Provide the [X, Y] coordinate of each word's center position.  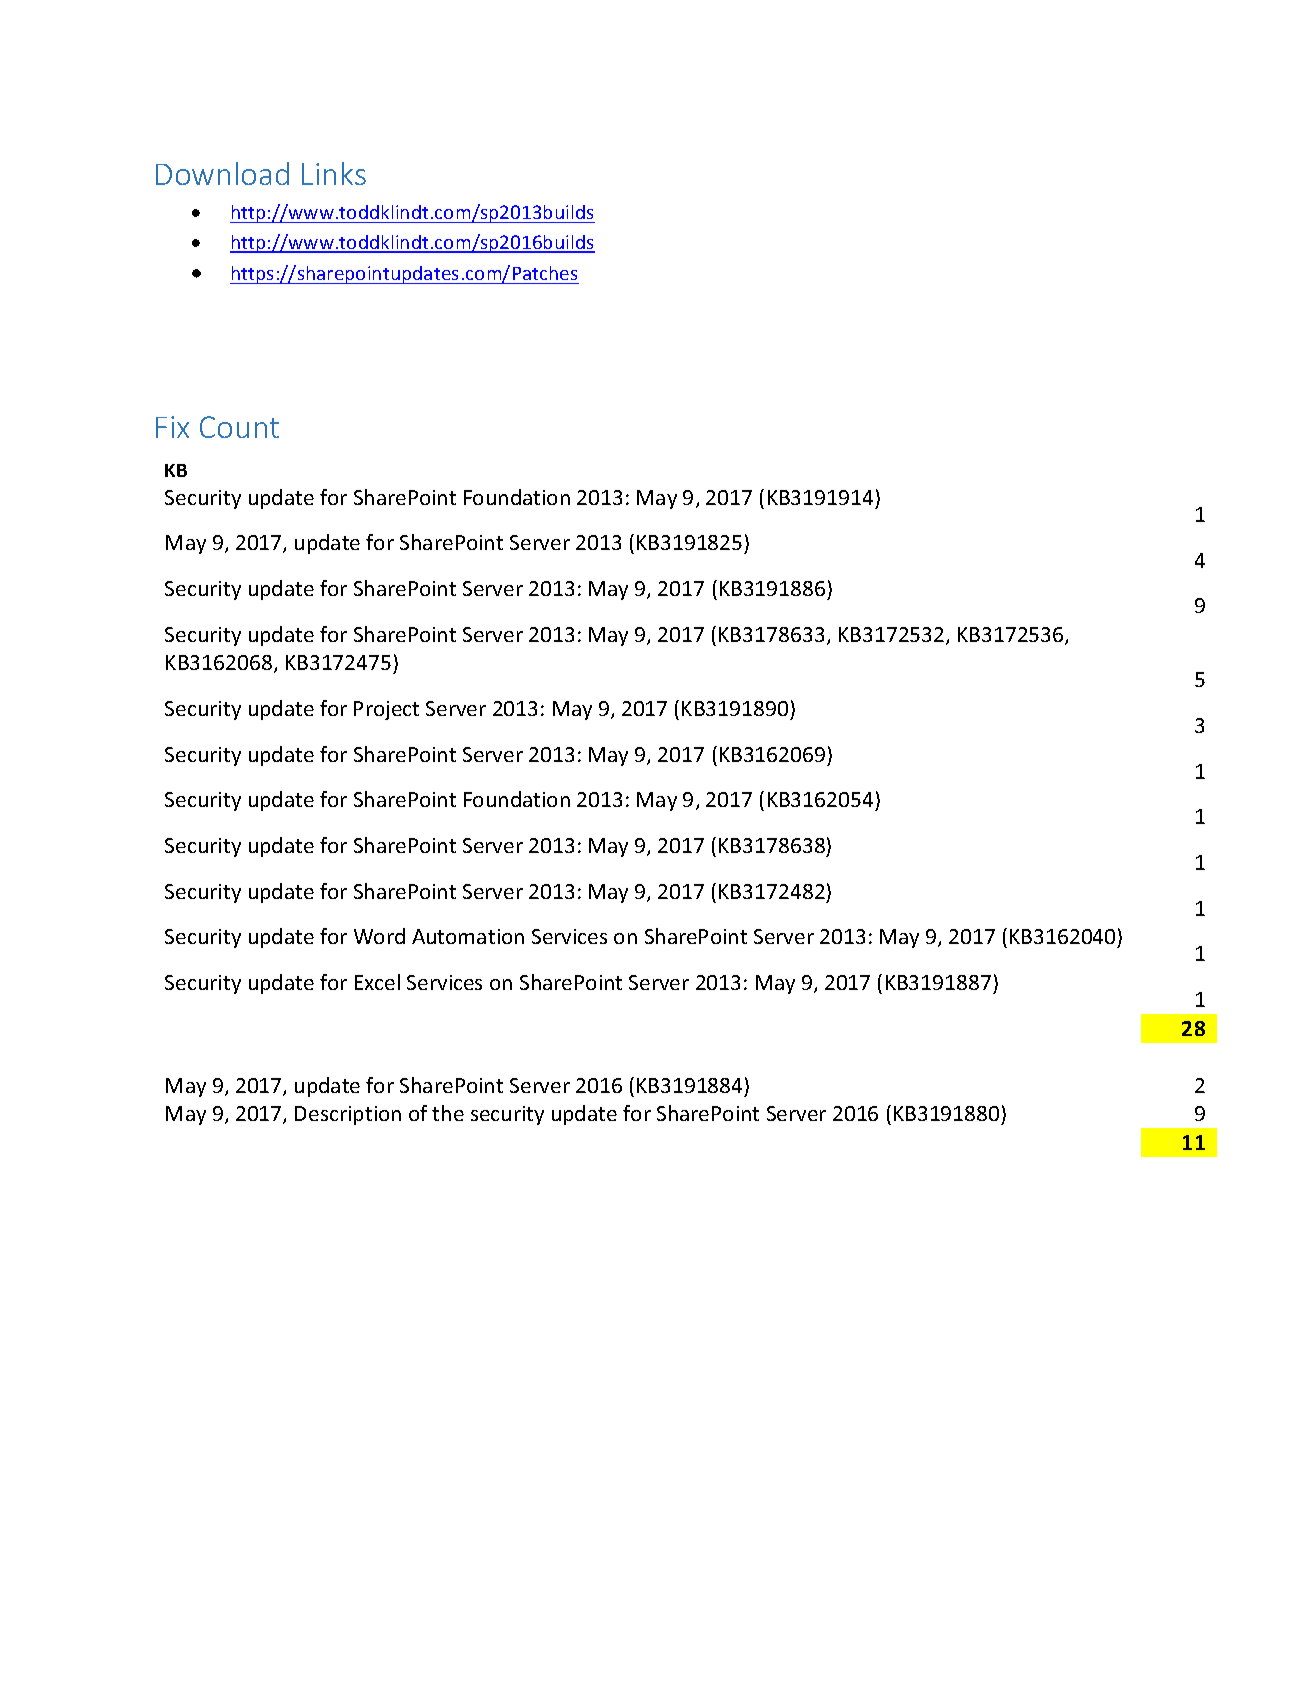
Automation [468, 936]
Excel [377, 982]
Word [379, 936]
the [448, 1113]
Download [222, 173]
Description [348, 1115]
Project [386, 710]
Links [334, 173]
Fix [172, 427]
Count [239, 427]
